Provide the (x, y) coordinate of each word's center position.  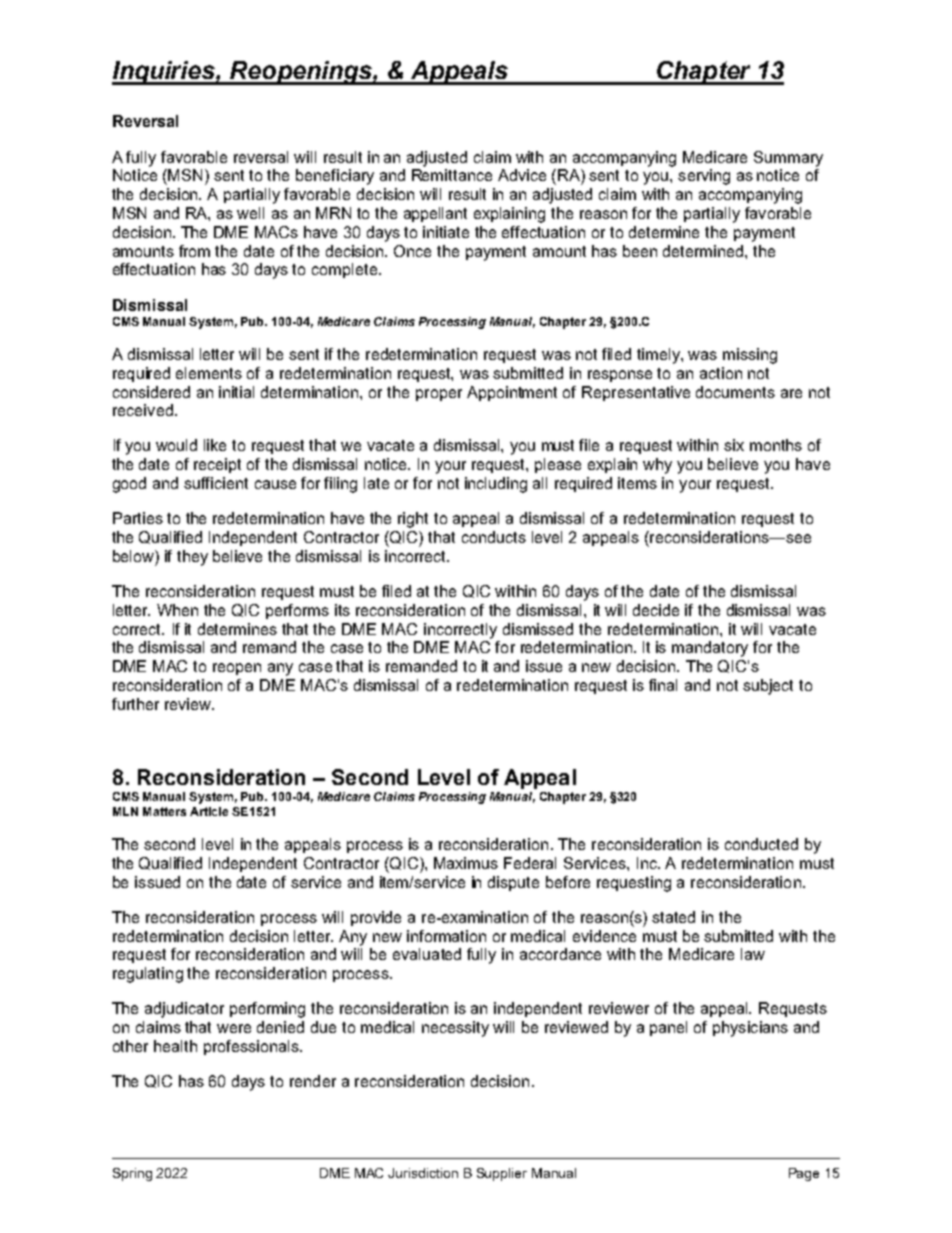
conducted (761, 844)
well (250, 213)
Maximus (466, 863)
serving (704, 177)
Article (209, 811)
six (734, 445)
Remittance (452, 175)
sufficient (216, 483)
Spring (132, 1174)
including (496, 485)
